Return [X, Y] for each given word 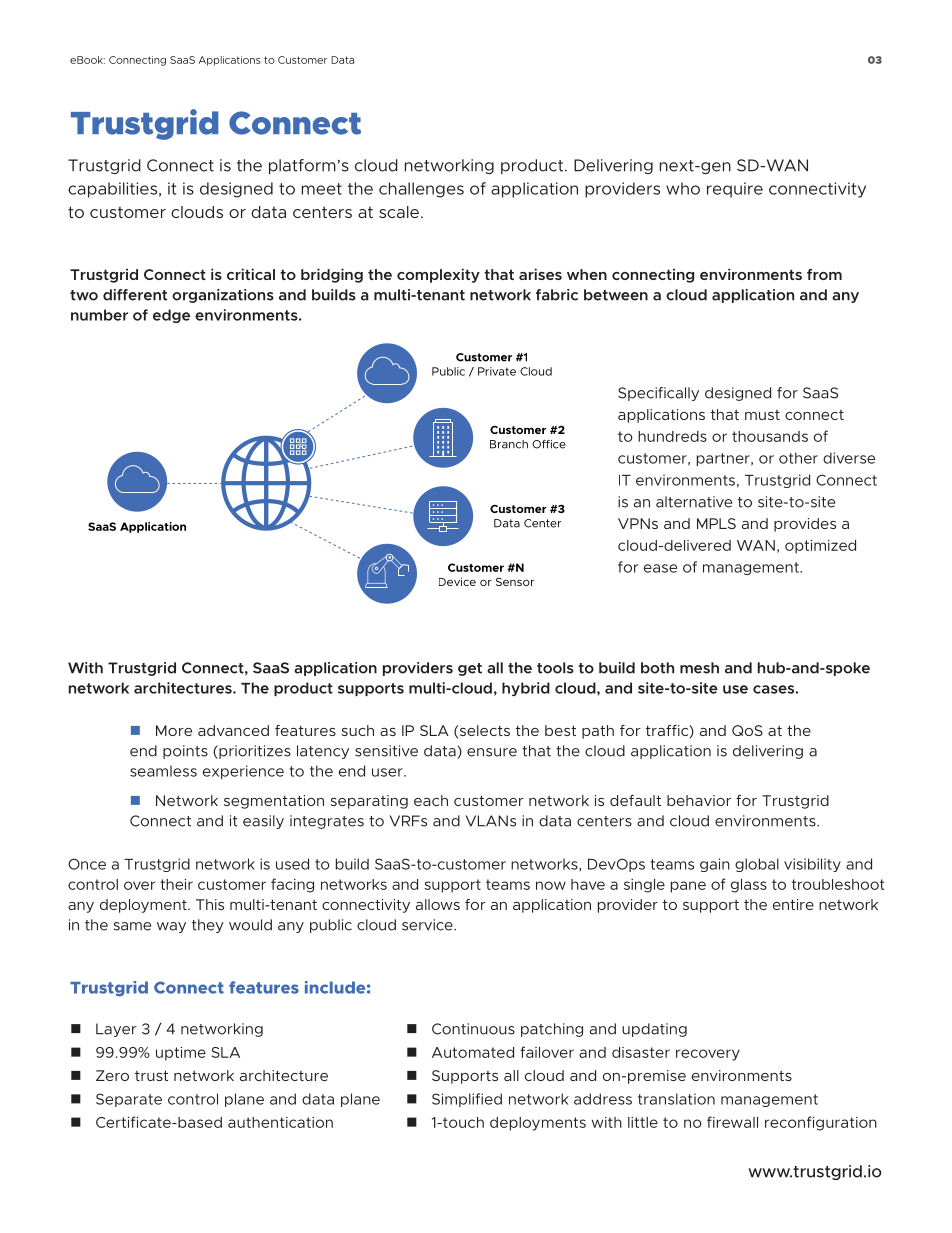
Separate [129, 1100]
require [735, 190]
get [470, 669]
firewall [732, 1122]
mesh [699, 668]
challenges [421, 190]
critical [251, 274]
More [174, 730]
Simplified [467, 1100]
